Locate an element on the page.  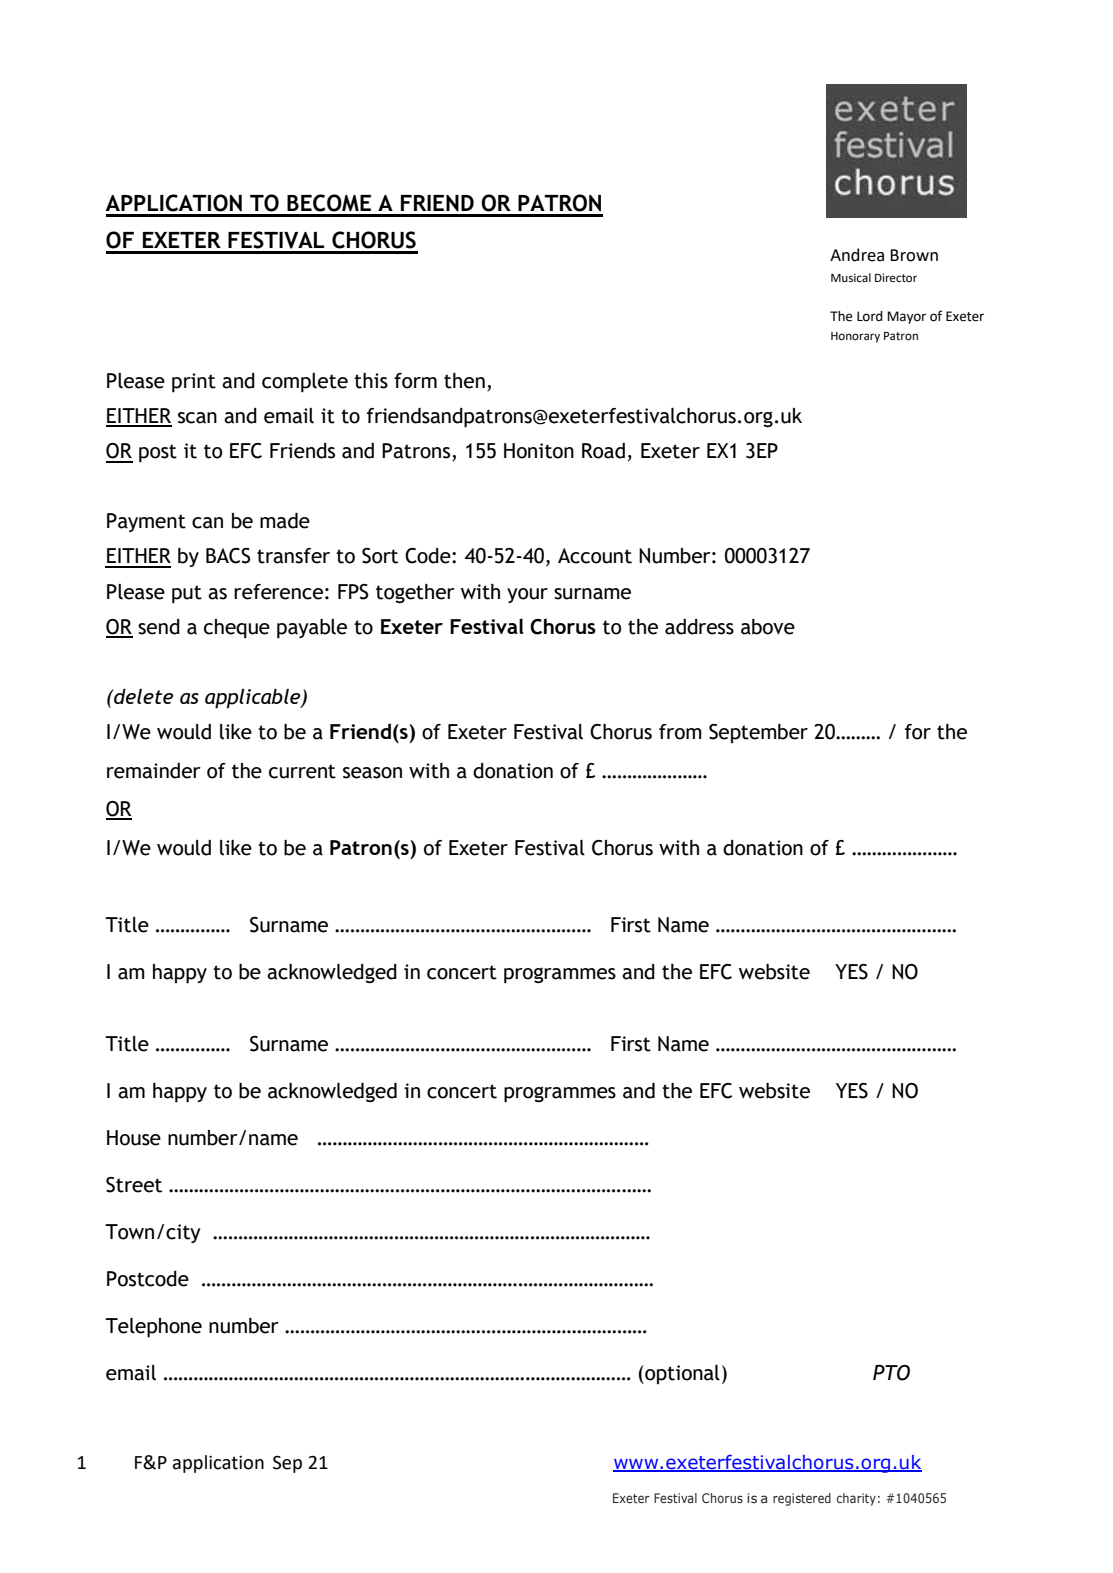
season is located at coordinates (372, 773).
